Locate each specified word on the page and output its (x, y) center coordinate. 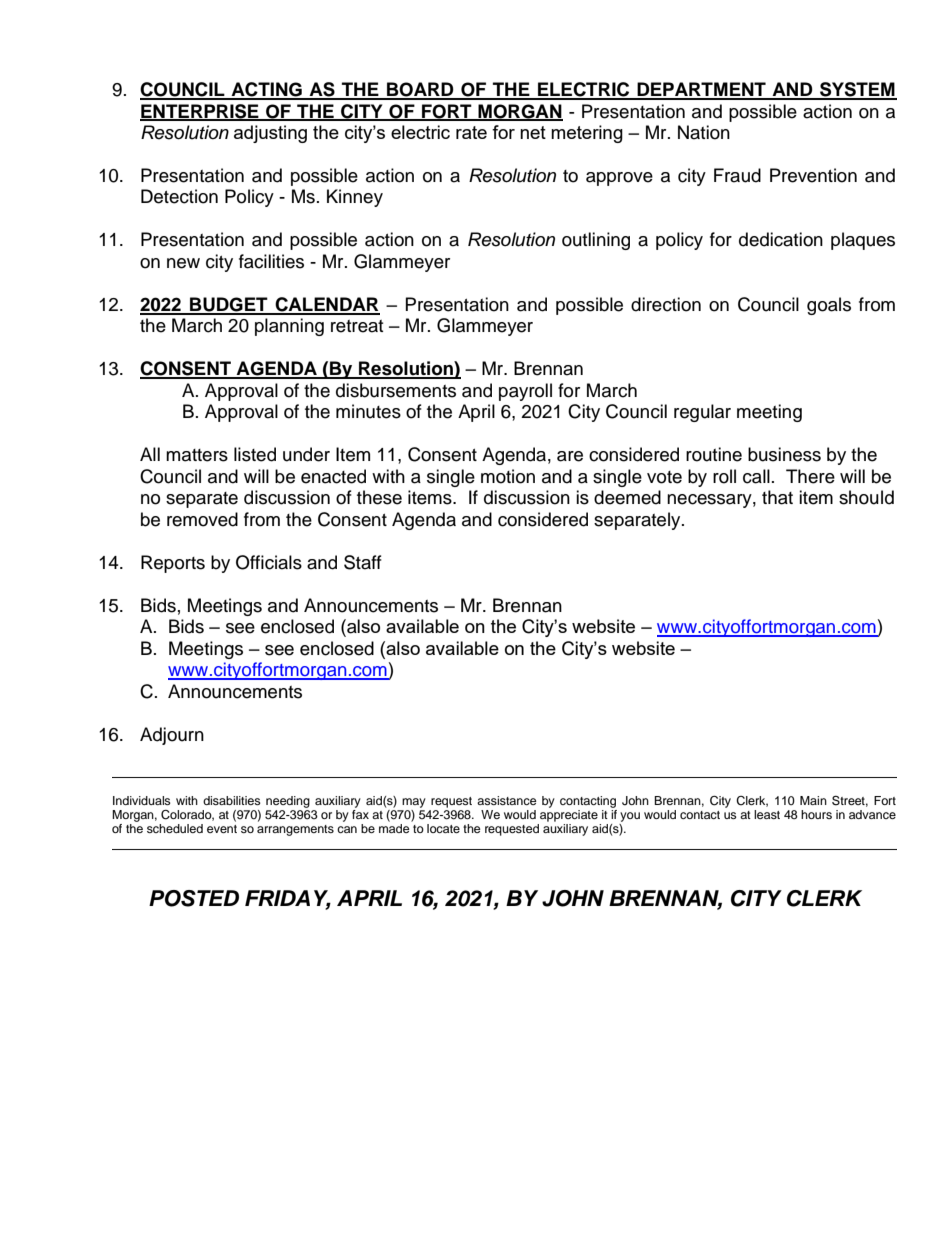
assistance (507, 800)
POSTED (194, 898)
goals (829, 306)
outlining (596, 241)
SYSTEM (857, 90)
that (777, 497)
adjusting (270, 134)
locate (443, 828)
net (533, 132)
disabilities (232, 800)
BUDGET (229, 305)
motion (508, 476)
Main (813, 800)
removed (202, 519)
